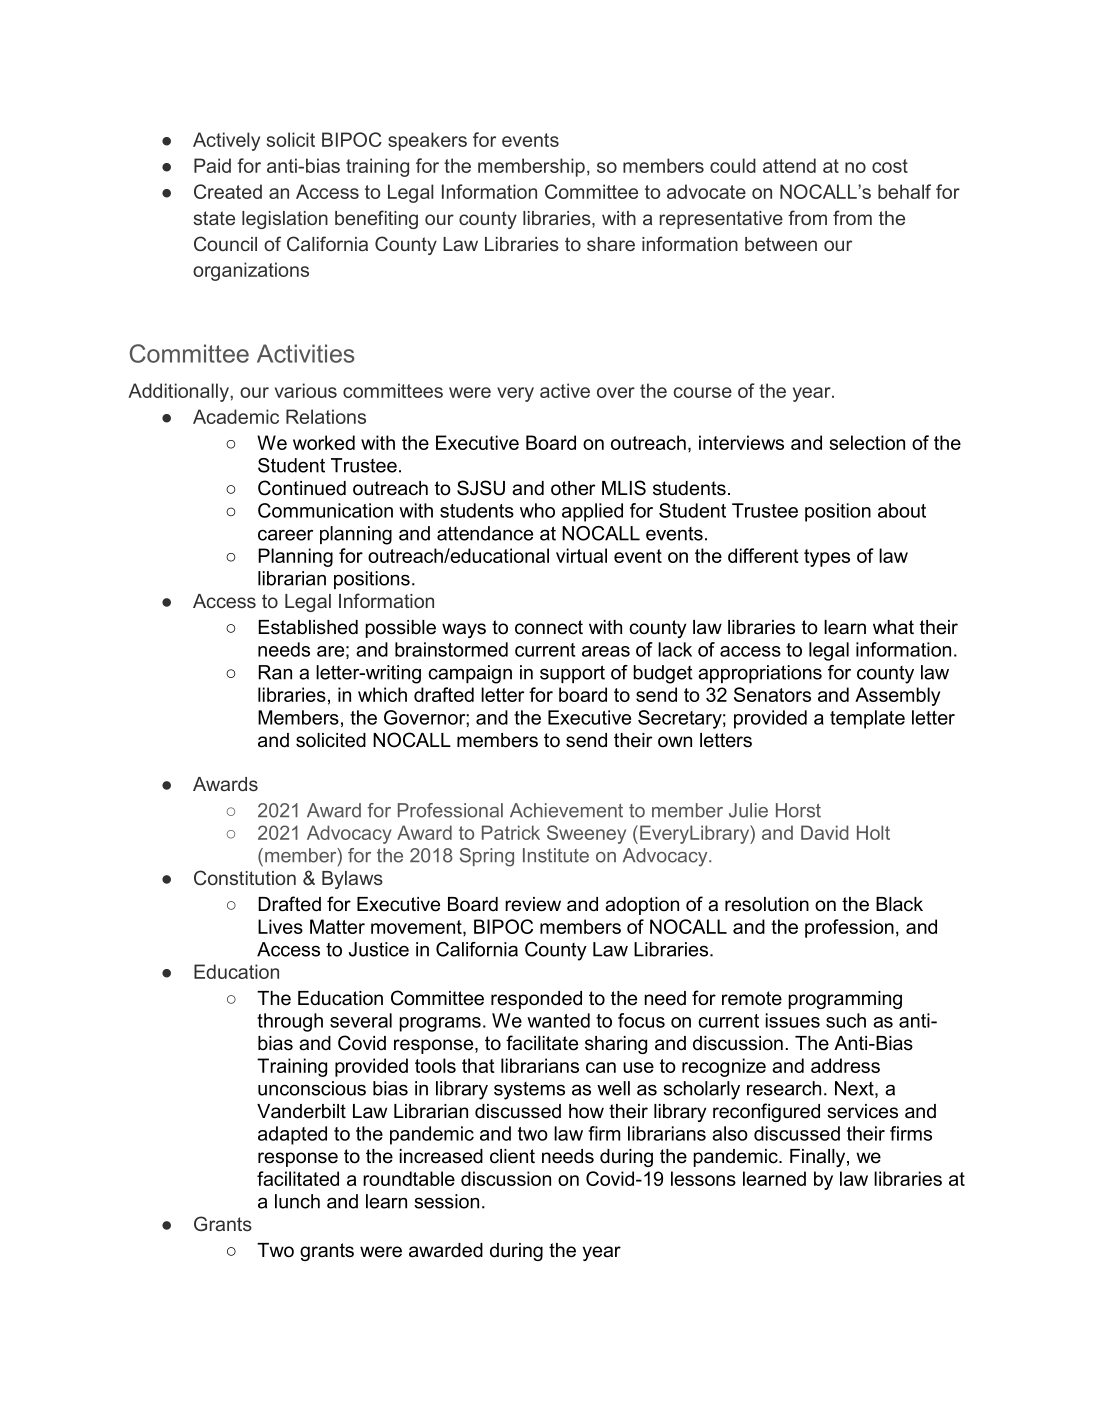 Image resolution: width=1094 pixels, height=1416 pixels. Describe the element at coordinates (297, 1201) in the image. I see `lunch` at that location.
